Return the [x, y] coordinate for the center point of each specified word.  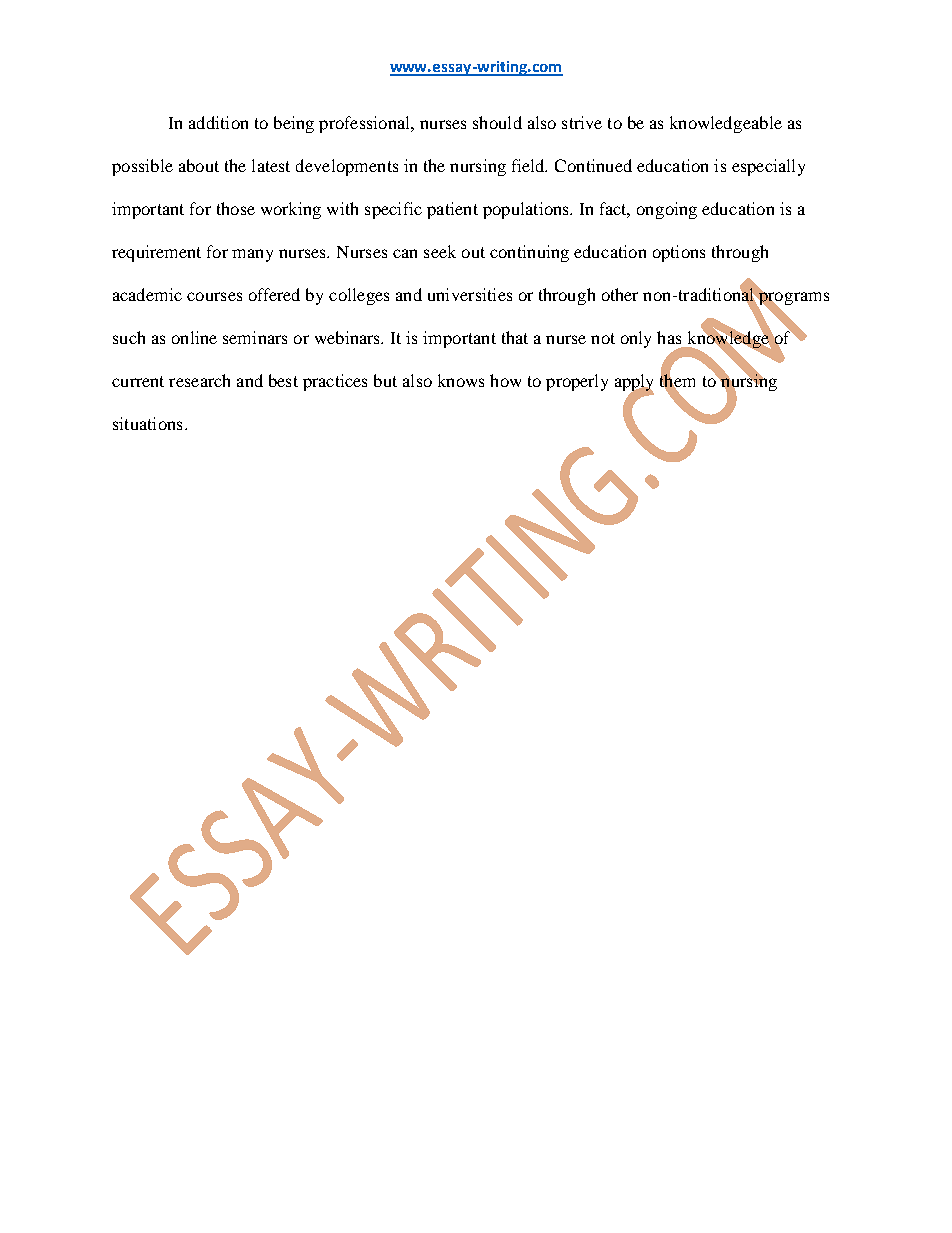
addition [218, 122]
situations [147, 423]
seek [440, 251]
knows [461, 380]
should [497, 122]
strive [582, 122]
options [679, 253]
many [252, 255]
